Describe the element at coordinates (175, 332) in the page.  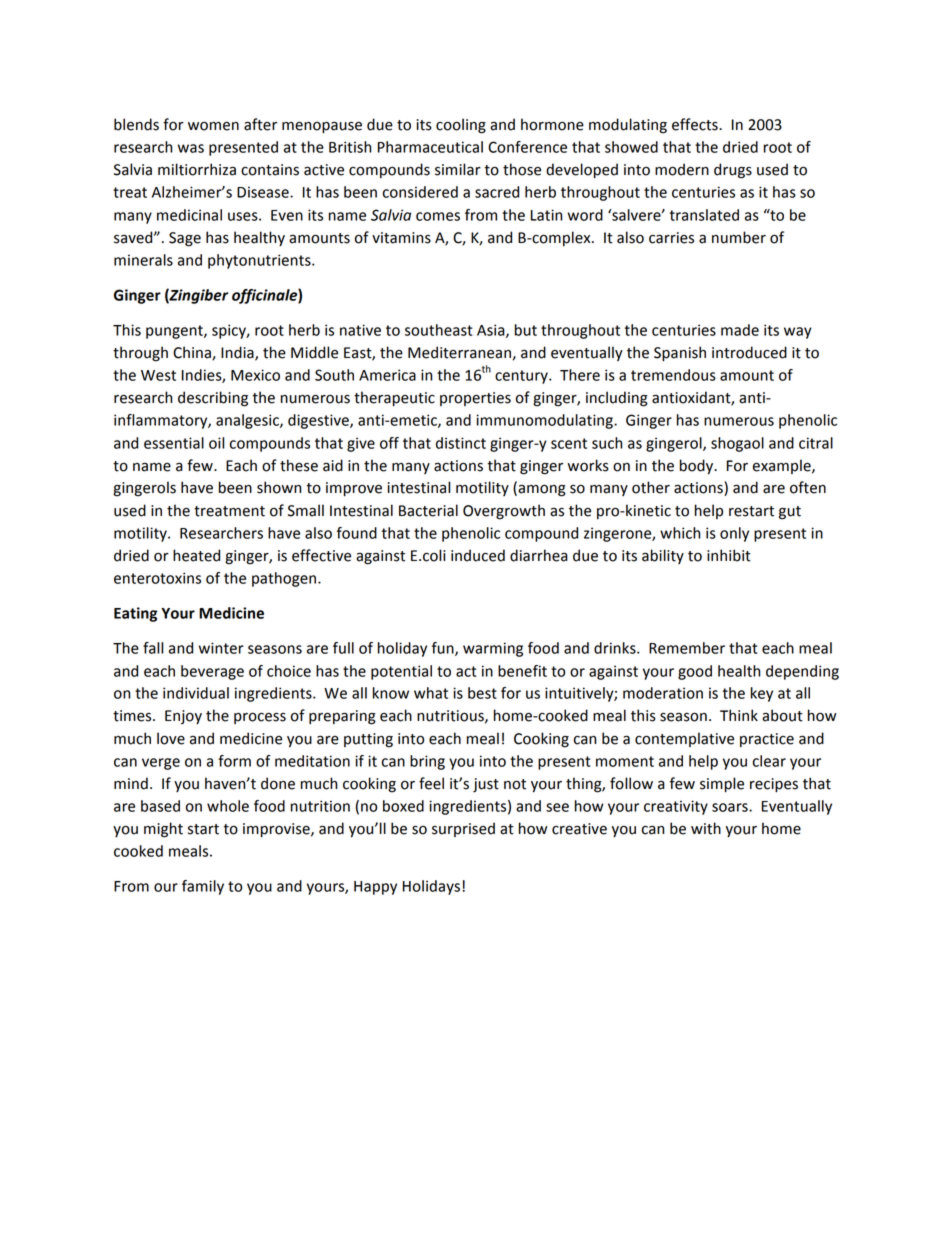
I see `pungent` at that location.
